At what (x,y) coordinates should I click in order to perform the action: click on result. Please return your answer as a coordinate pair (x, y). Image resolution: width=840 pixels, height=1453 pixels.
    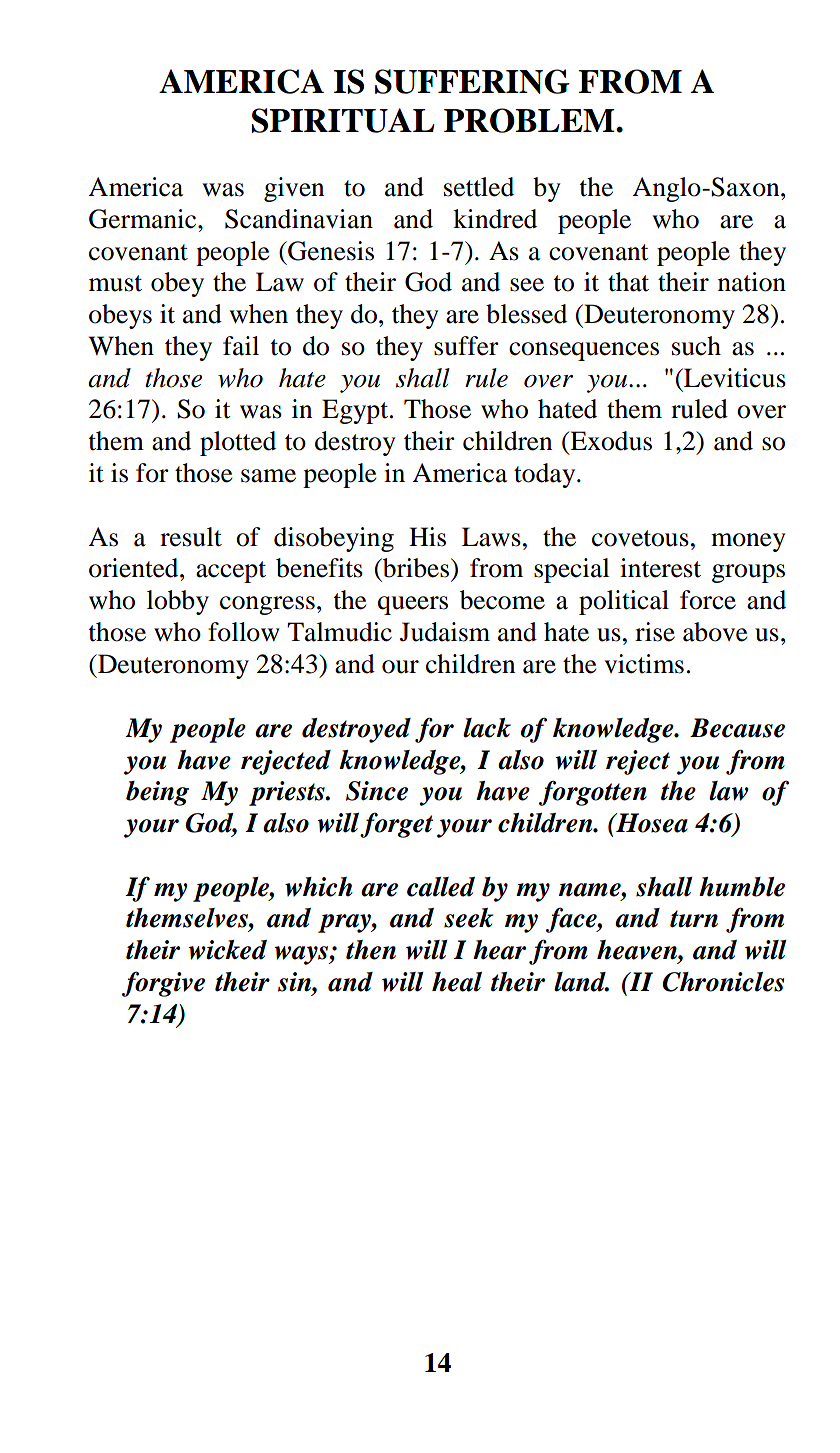
    Looking at the image, I should click on (191, 537).
